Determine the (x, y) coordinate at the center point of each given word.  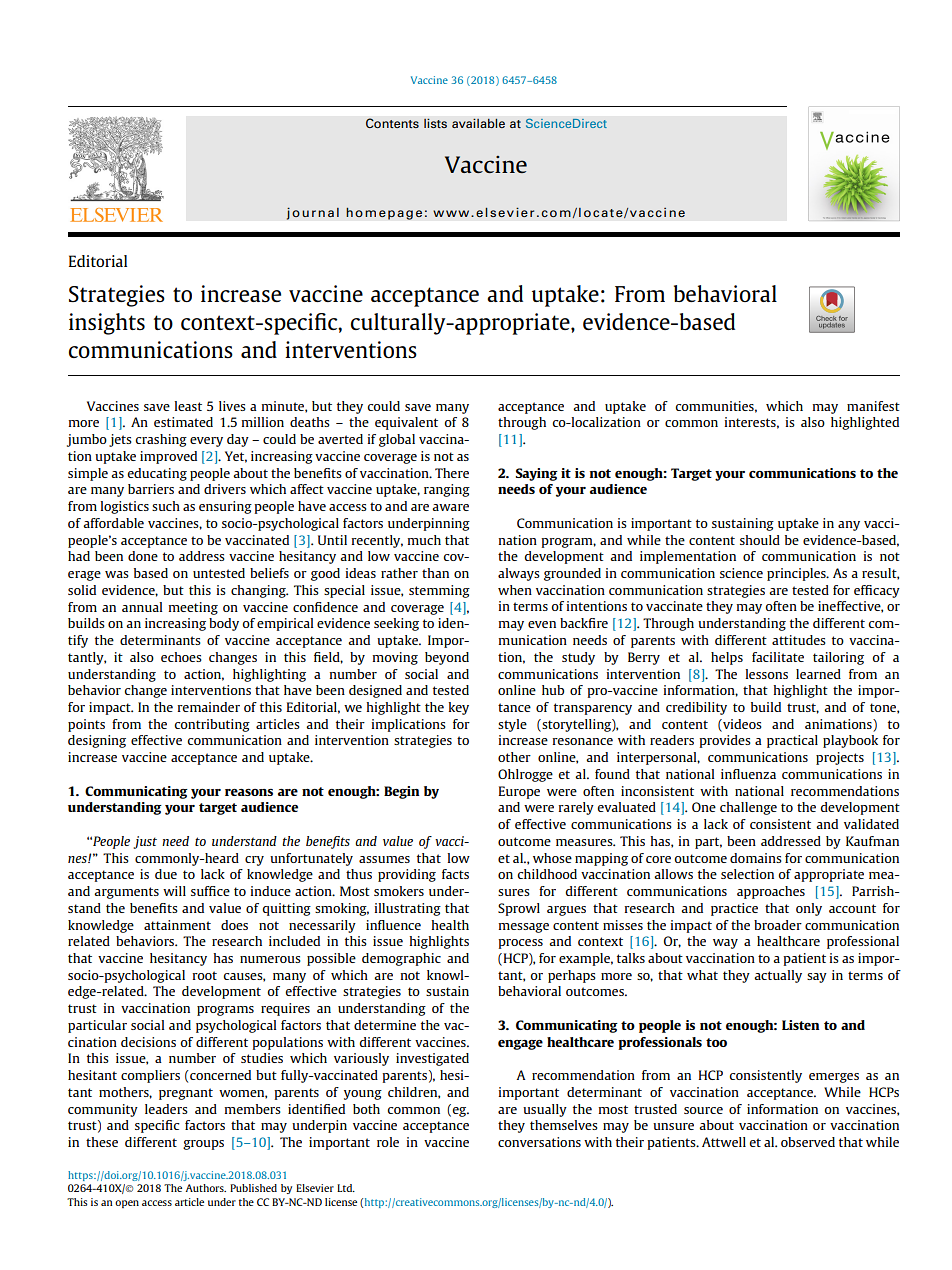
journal (313, 213)
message (523, 928)
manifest (873, 406)
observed (808, 1142)
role (388, 1142)
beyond (447, 658)
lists (435, 123)
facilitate (778, 657)
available (478, 123)
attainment (177, 925)
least (188, 406)
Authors (206, 1188)
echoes (181, 657)
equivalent (406, 423)
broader (778, 925)
